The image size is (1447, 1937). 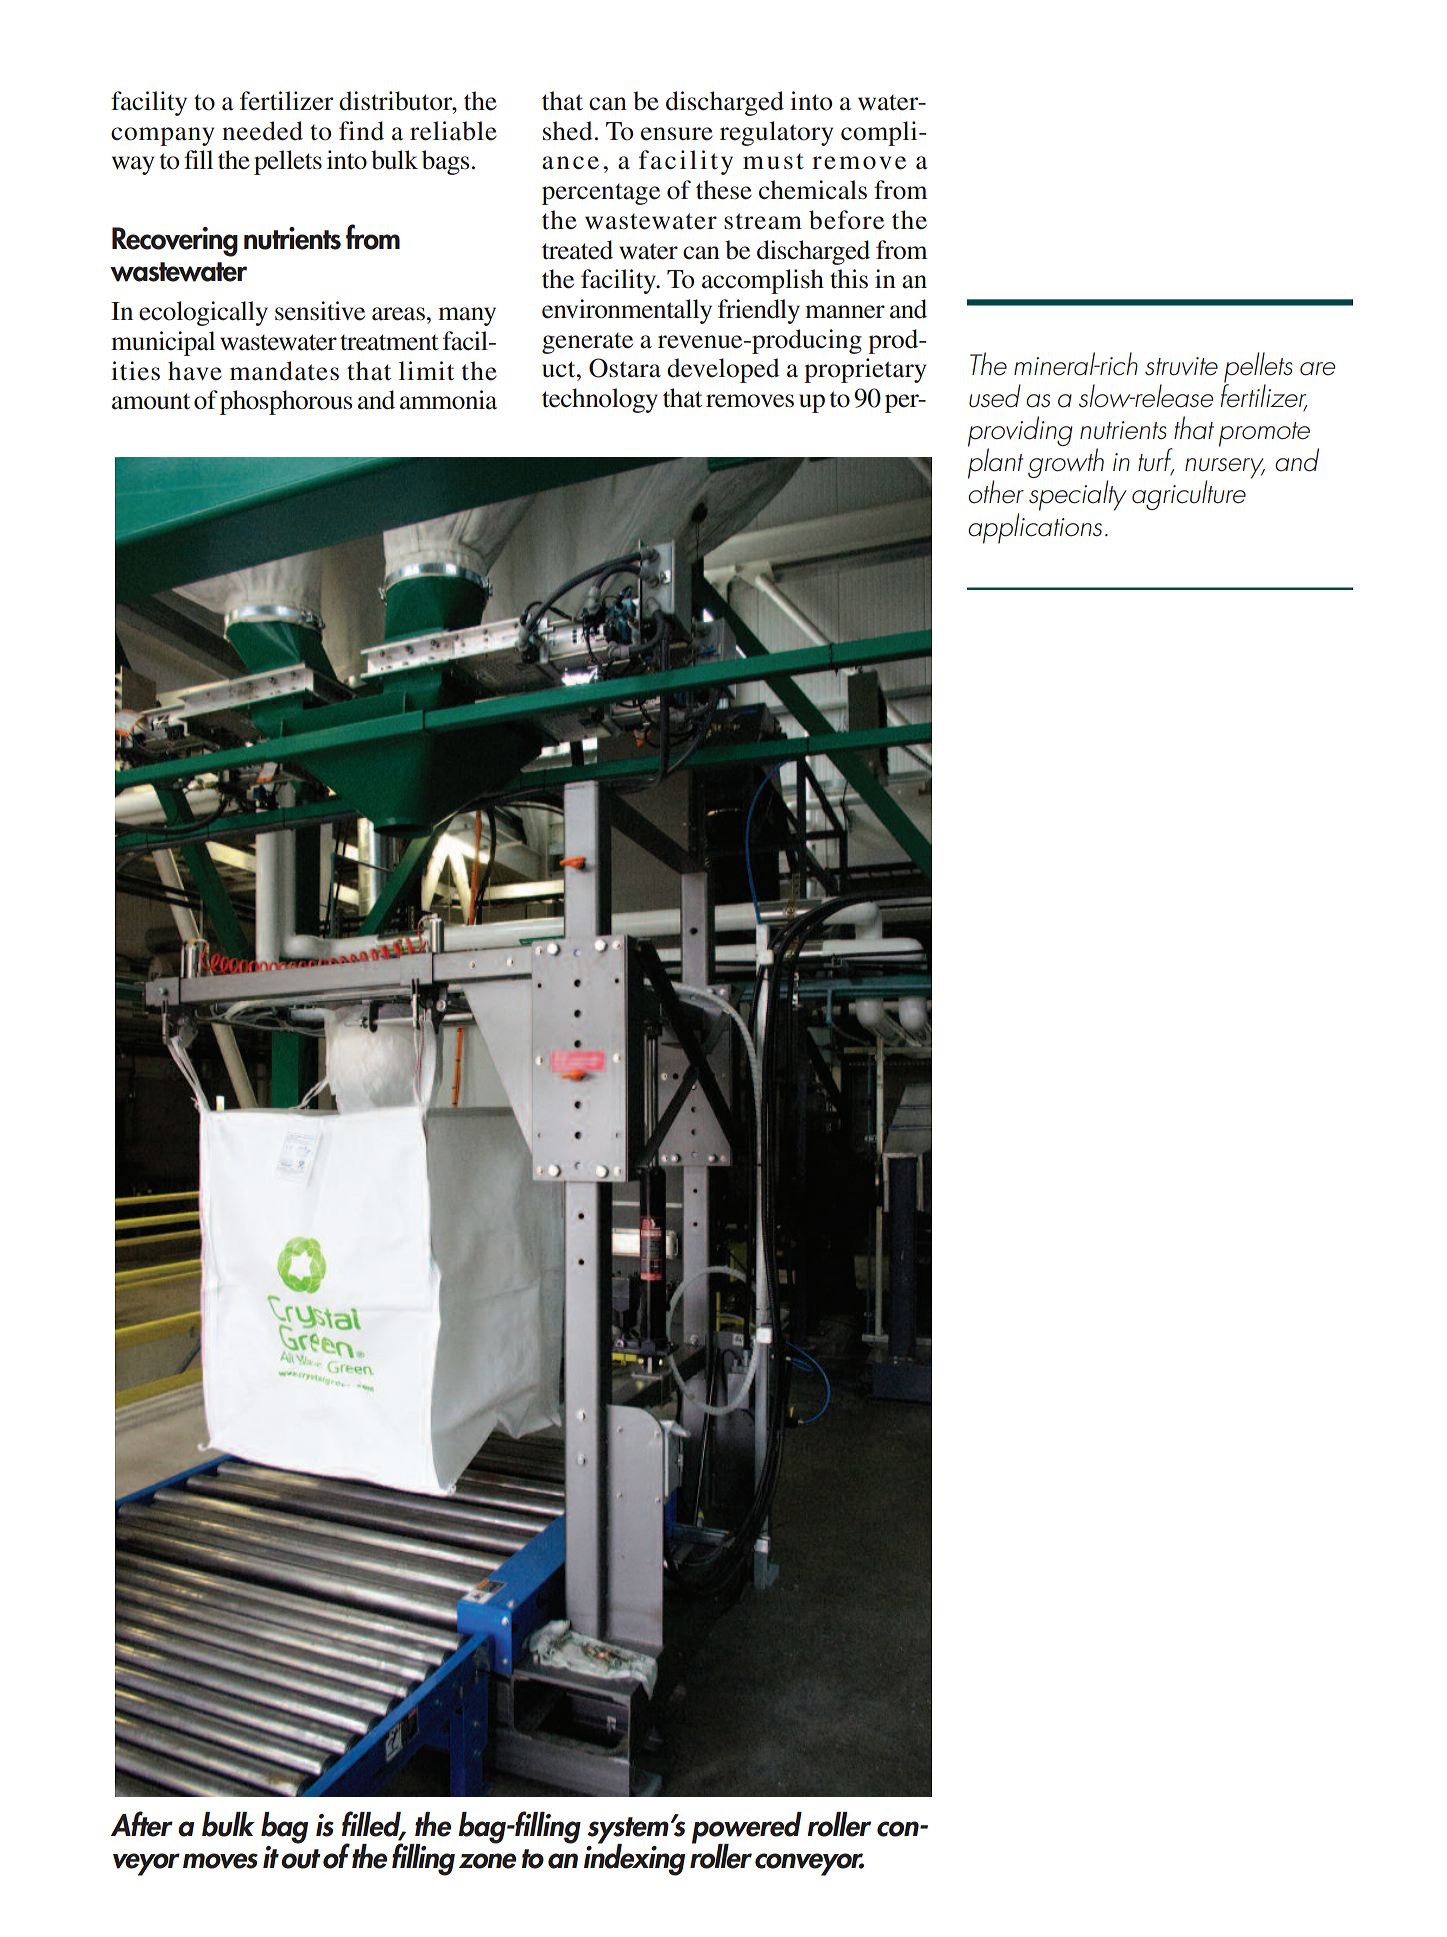 I want to click on zone, so click(x=487, y=1861).
